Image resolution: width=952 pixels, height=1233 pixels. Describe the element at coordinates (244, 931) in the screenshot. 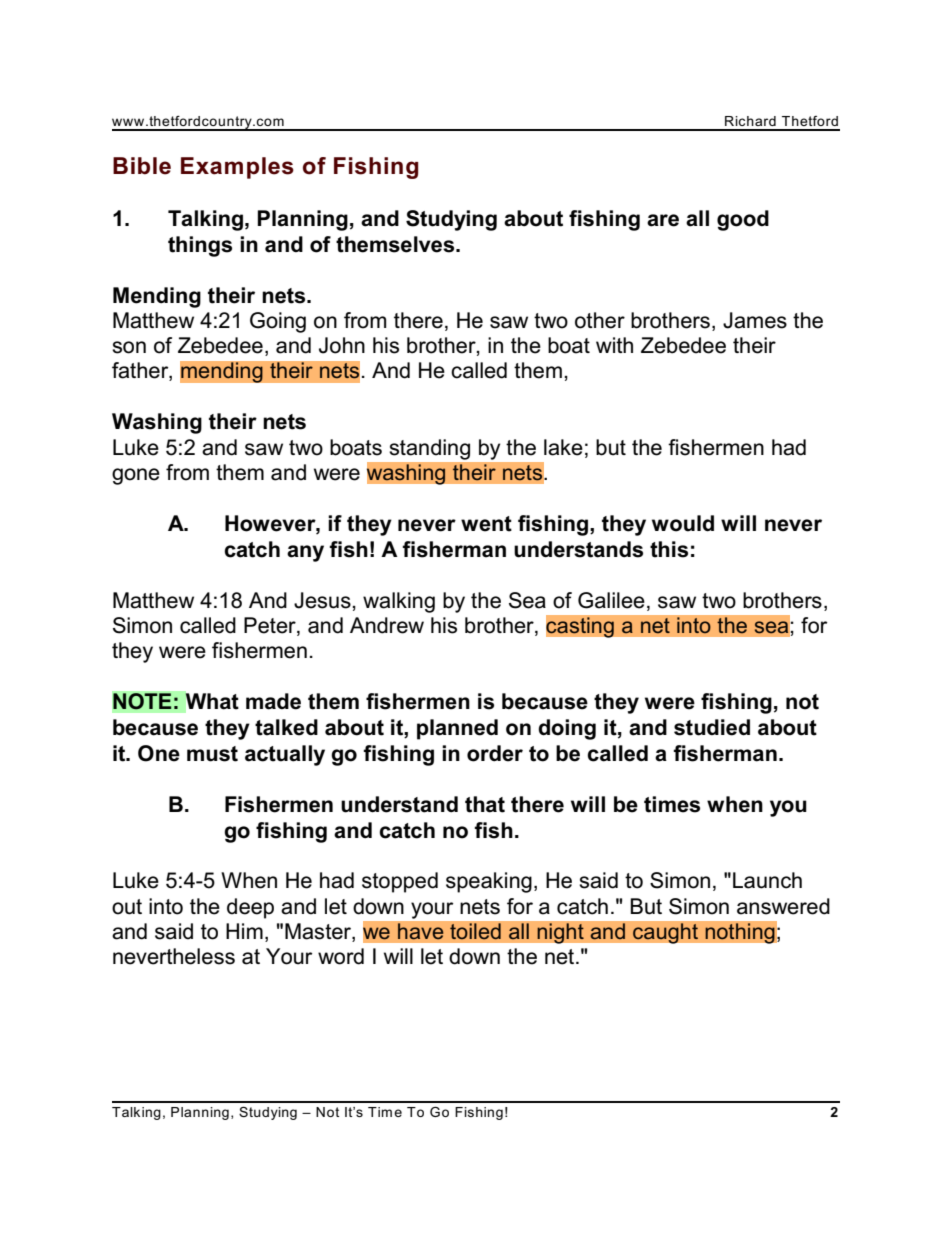

I see `Him` at that location.
